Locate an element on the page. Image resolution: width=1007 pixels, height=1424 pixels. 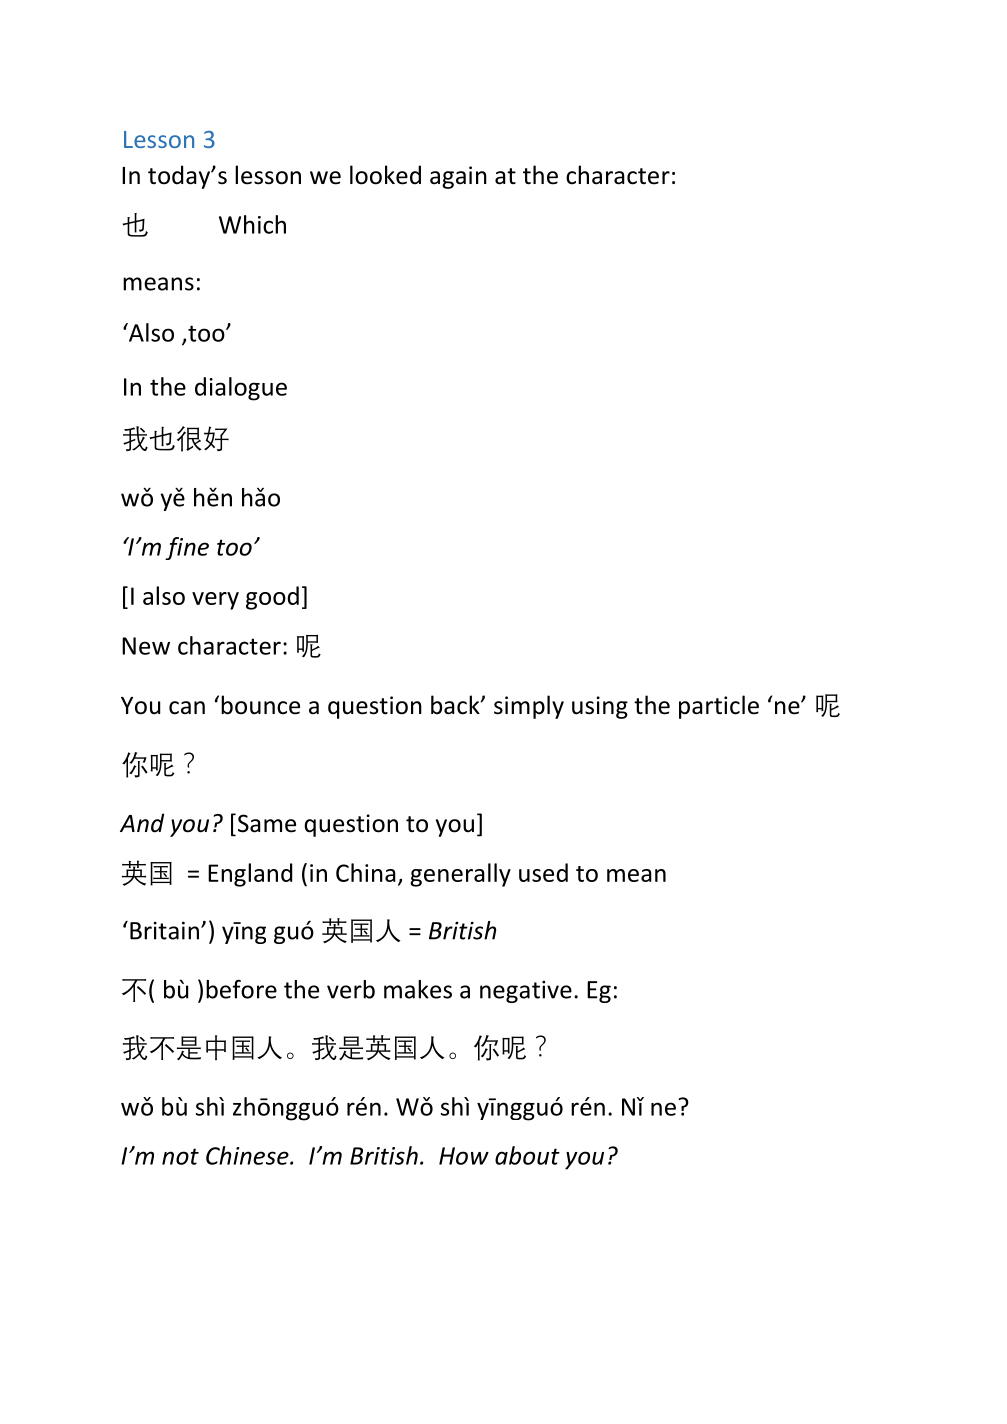
generally is located at coordinates (460, 875).
